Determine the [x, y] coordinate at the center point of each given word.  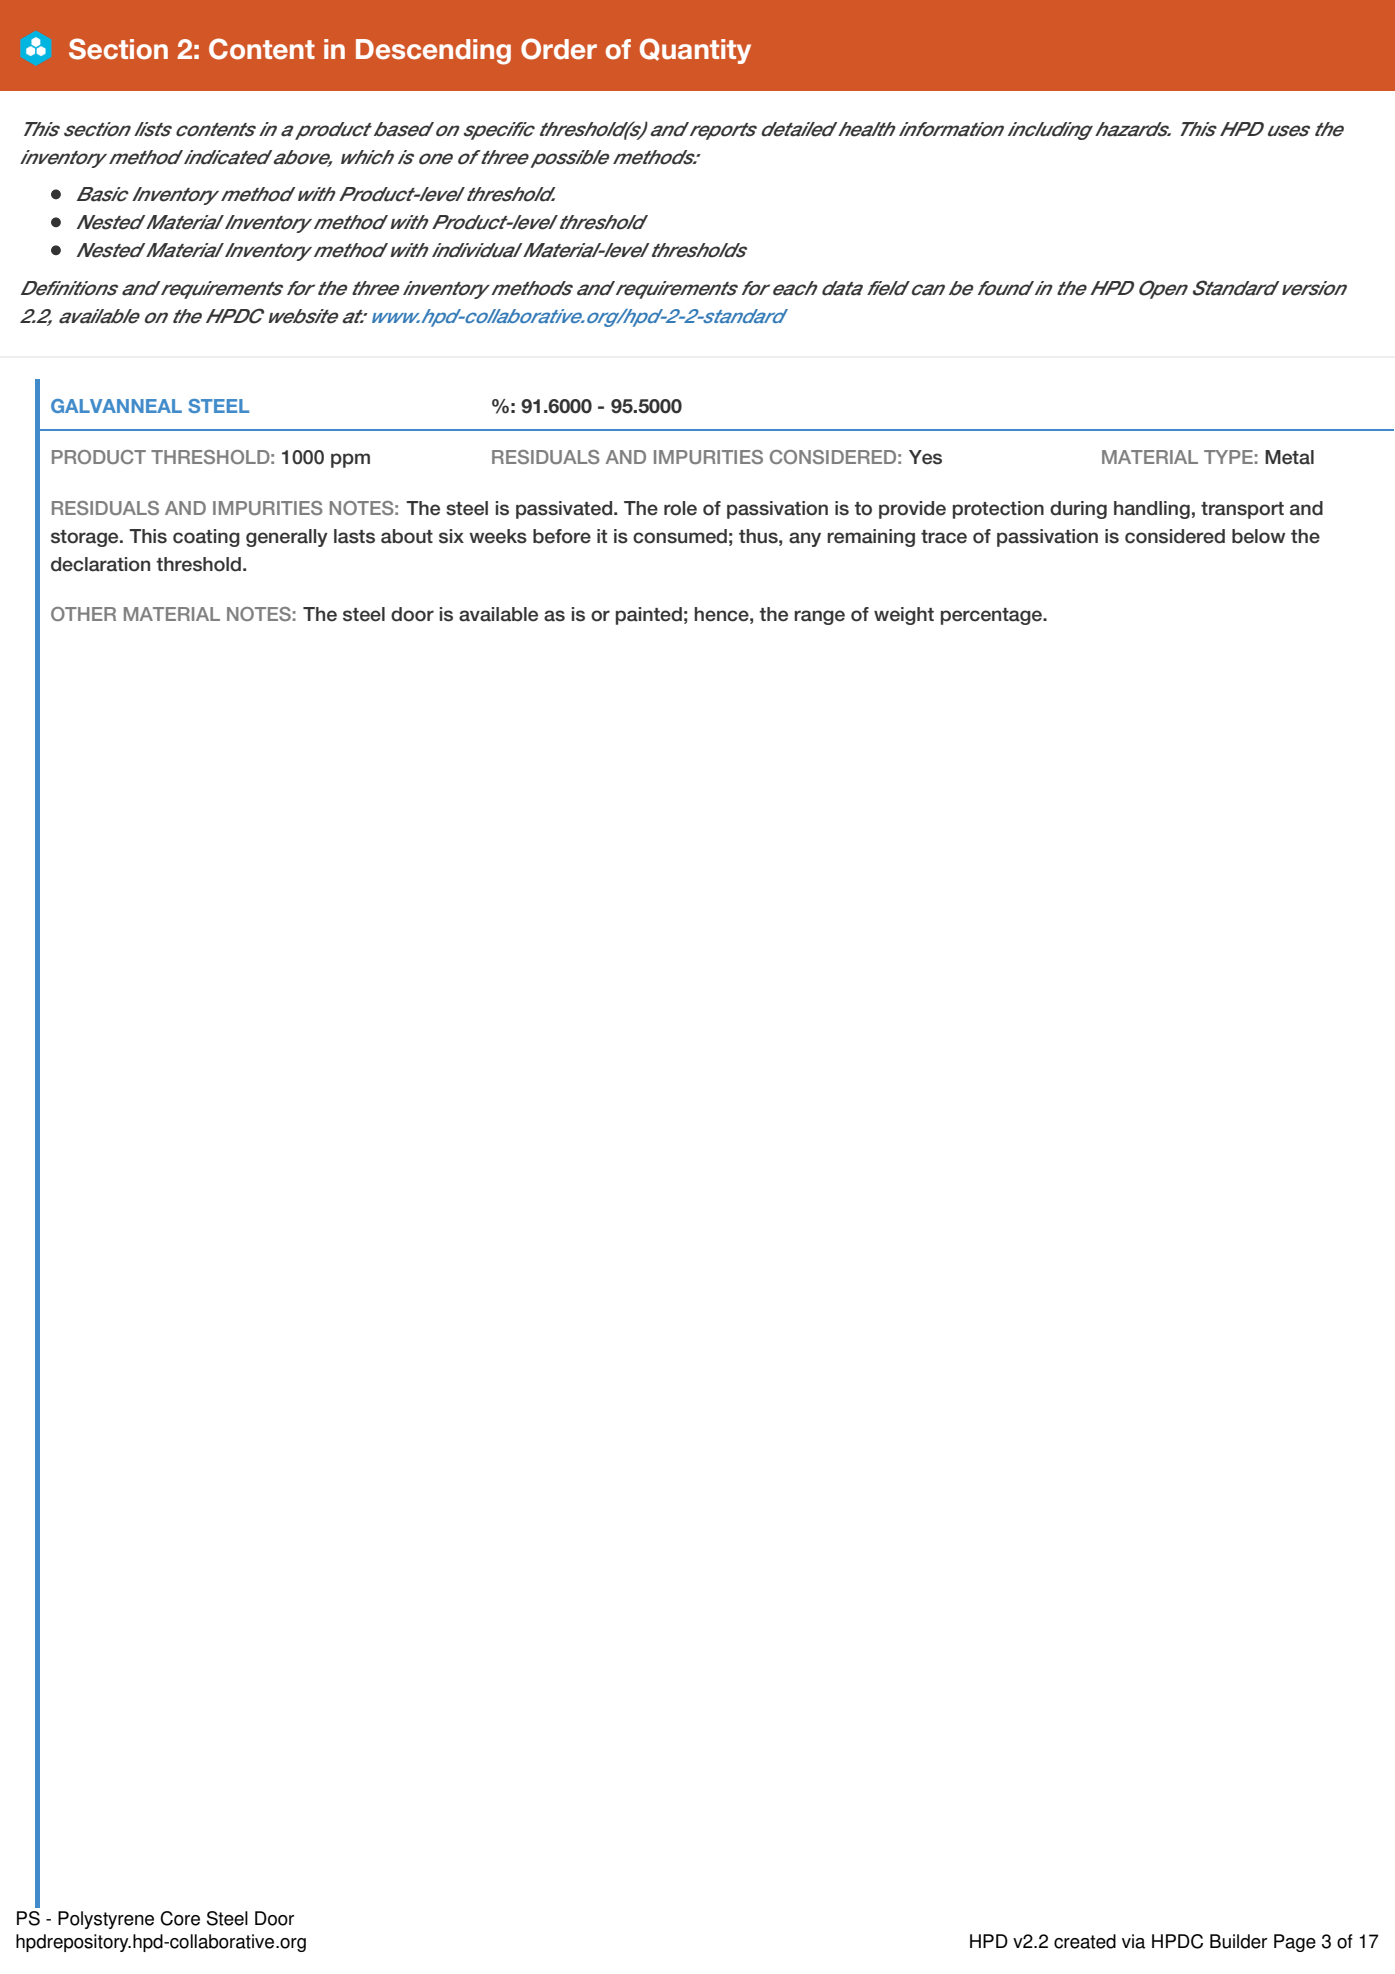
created [1085, 1941]
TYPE [1228, 457]
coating [206, 538]
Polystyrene [106, 1920]
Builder [1238, 1941]
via [1133, 1941]
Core [180, 1918]
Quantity [695, 51]
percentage [992, 616]
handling [1152, 510]
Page [1295, 1943]
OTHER [83, 614]
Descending [433, 52]
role [680, 508]
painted [649, 616]
